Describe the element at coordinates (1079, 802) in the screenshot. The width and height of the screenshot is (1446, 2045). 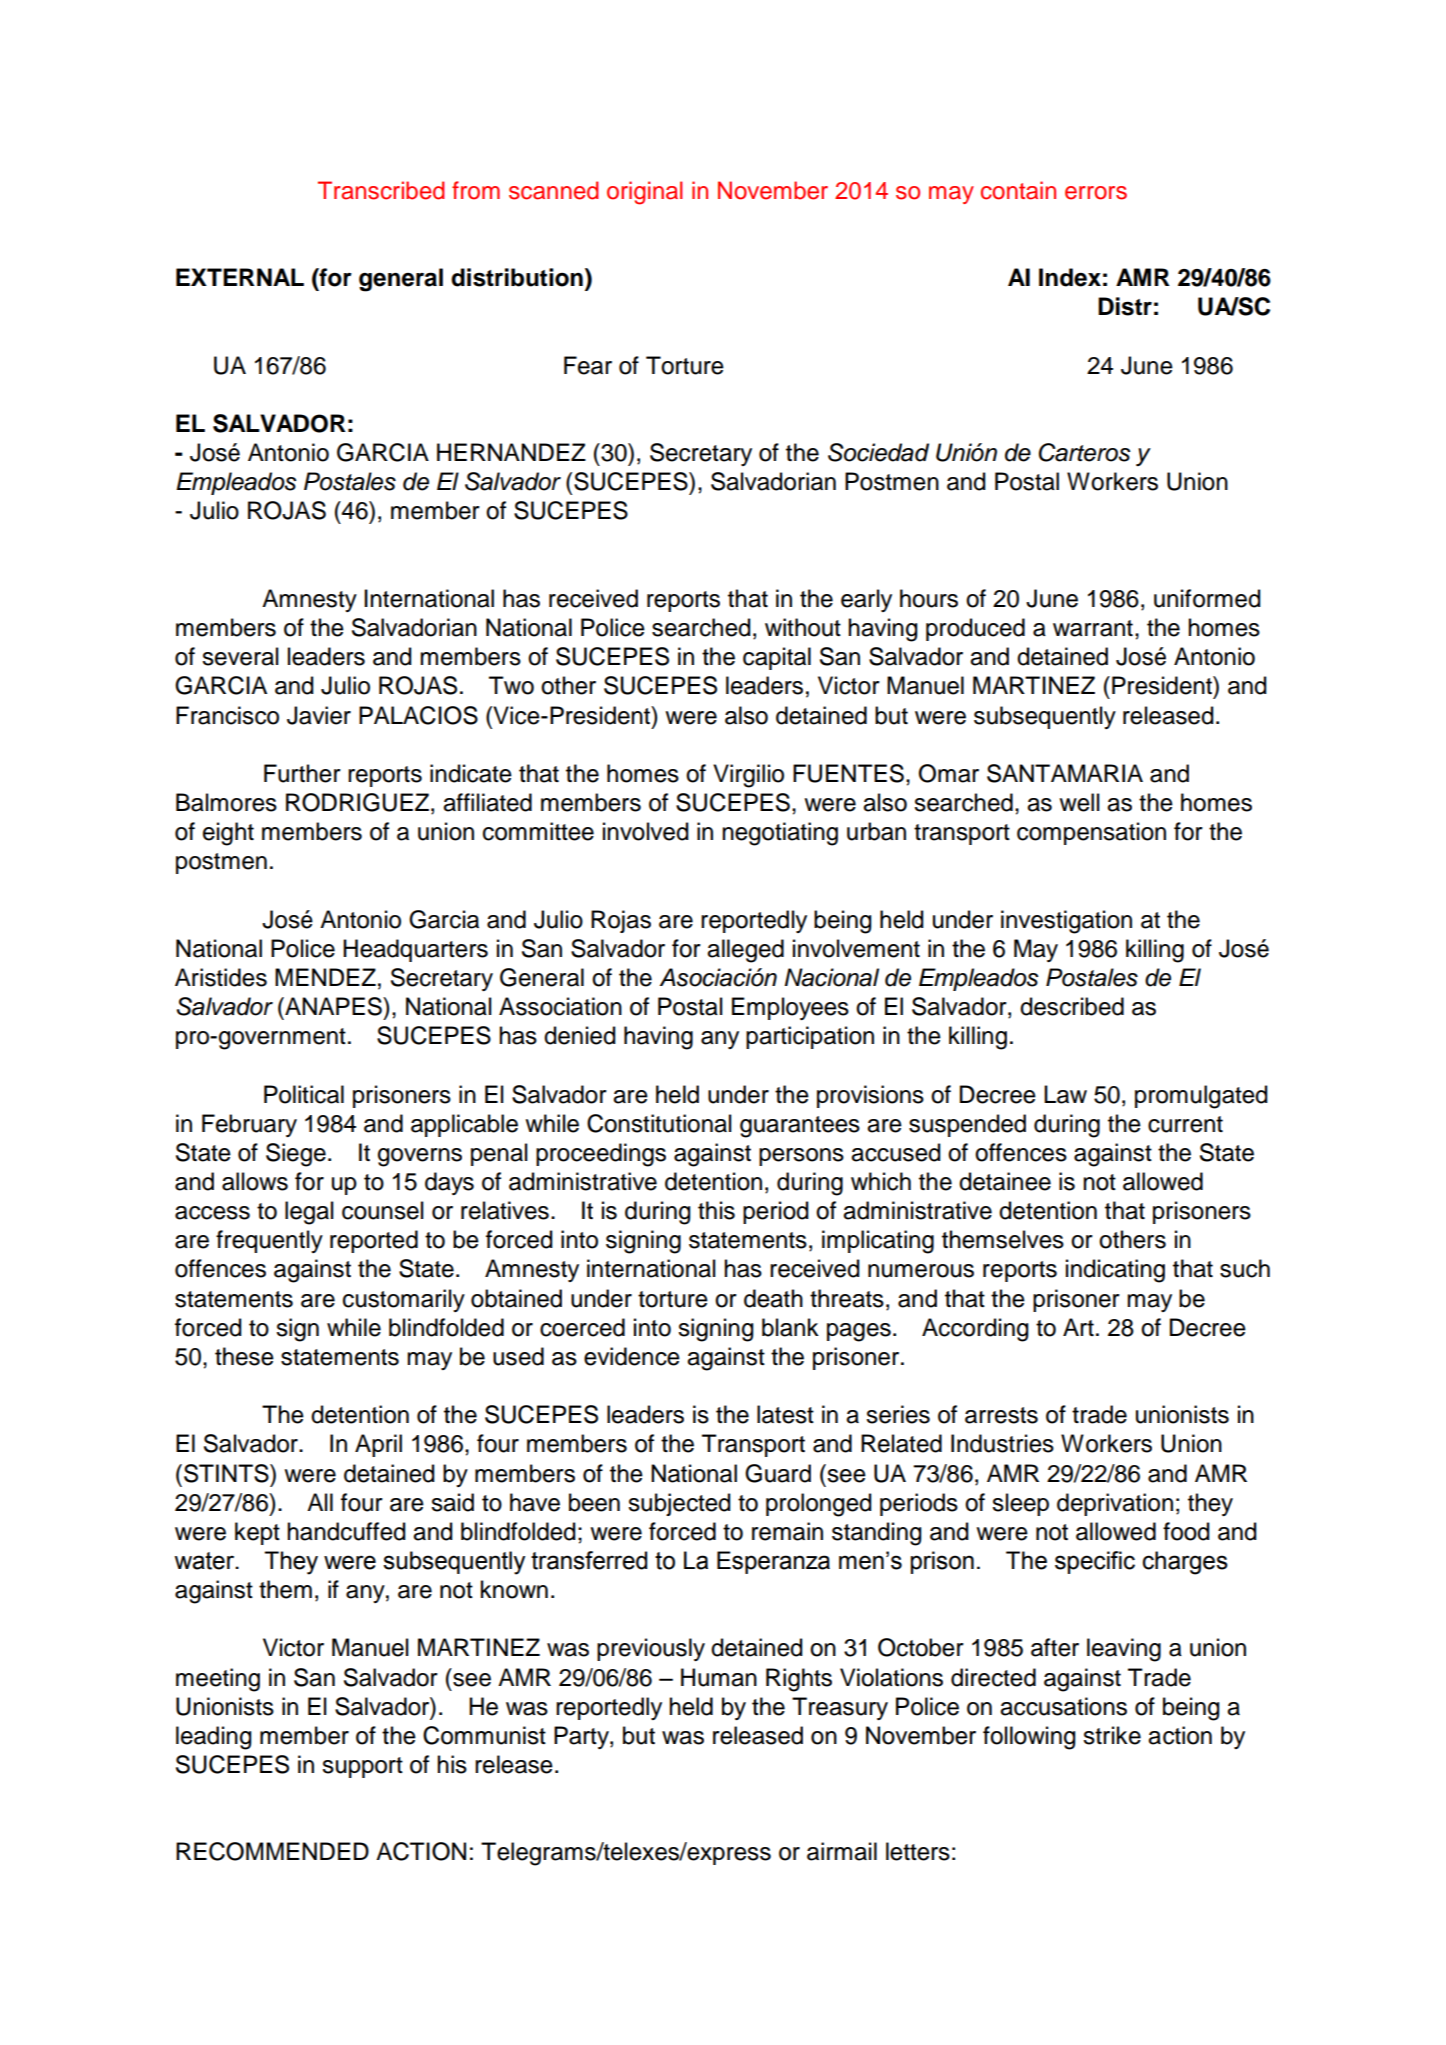
I see `well` at that location.
